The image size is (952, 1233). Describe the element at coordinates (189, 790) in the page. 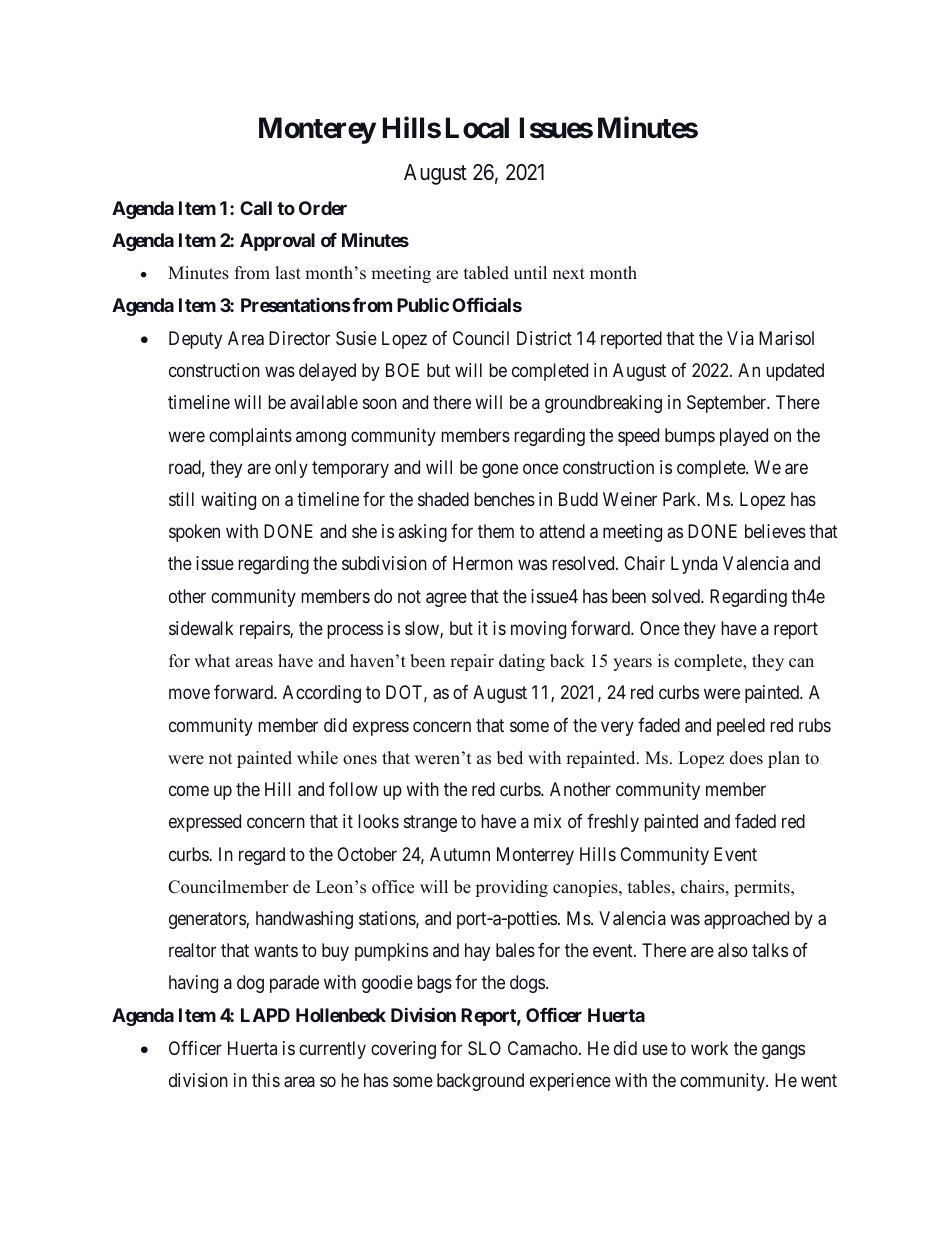

I see `come` at that location.
